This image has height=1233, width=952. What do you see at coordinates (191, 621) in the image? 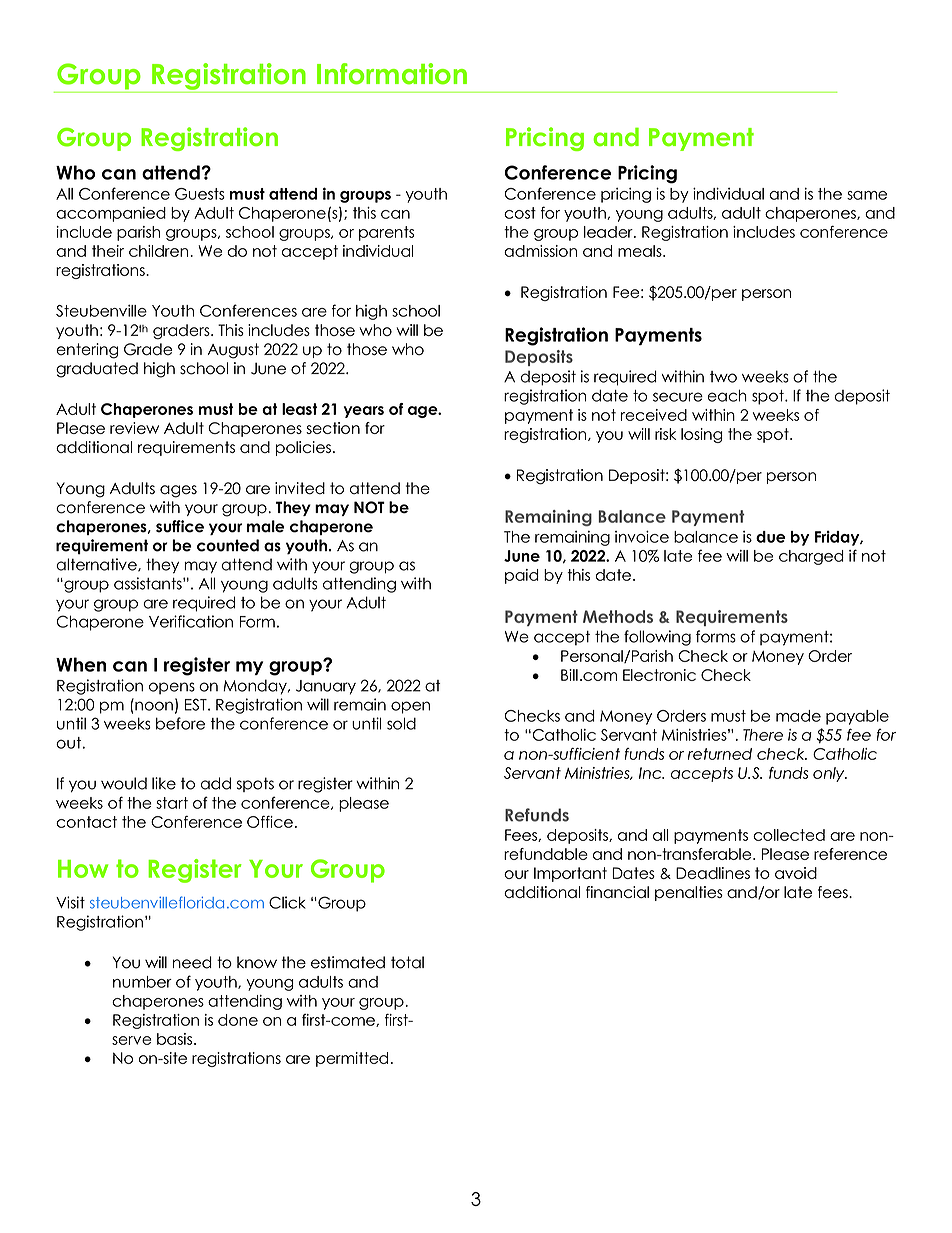
I see `Verification` at bounding box center [191, 621].
